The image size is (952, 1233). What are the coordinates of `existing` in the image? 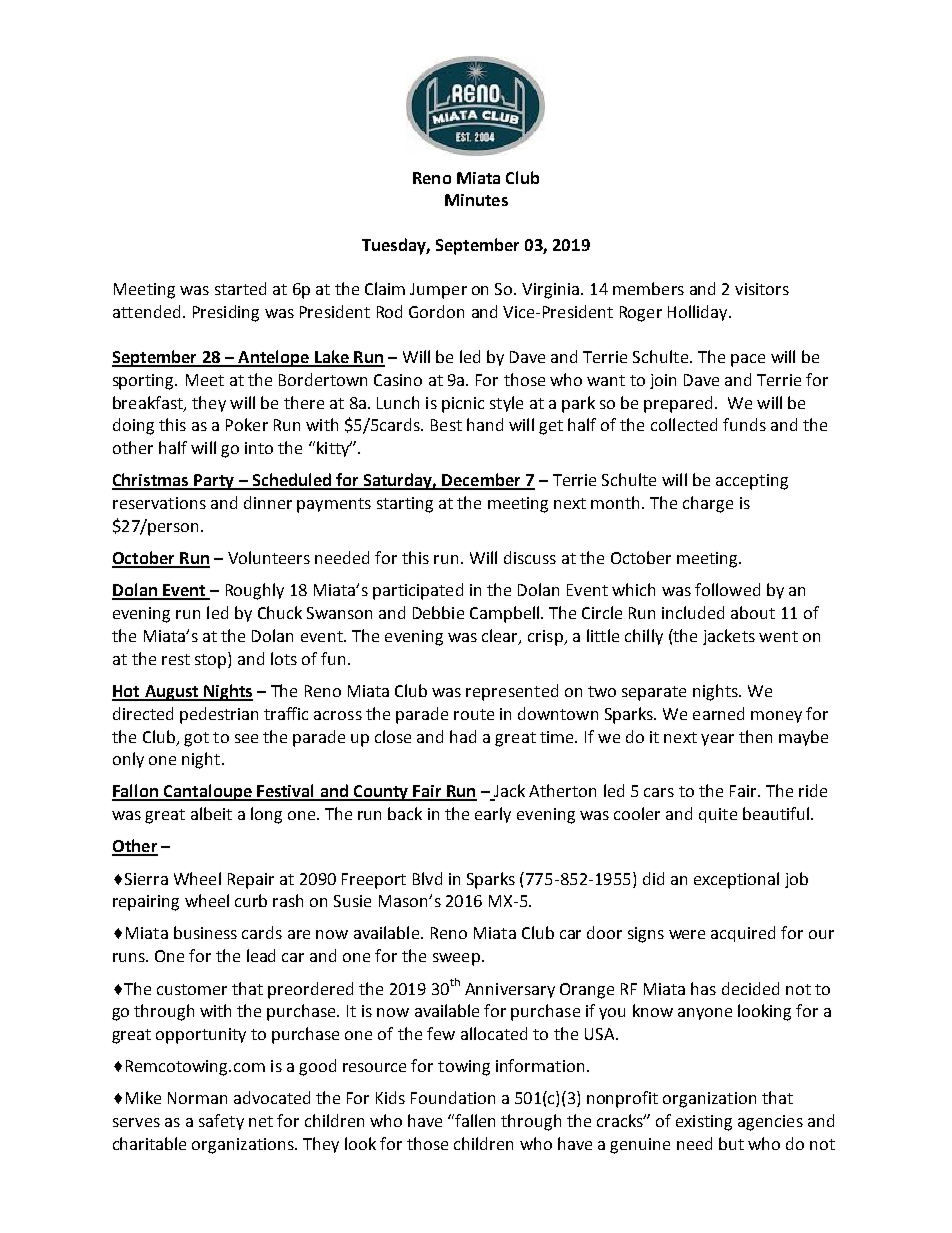 It's located at (704, 1123).
